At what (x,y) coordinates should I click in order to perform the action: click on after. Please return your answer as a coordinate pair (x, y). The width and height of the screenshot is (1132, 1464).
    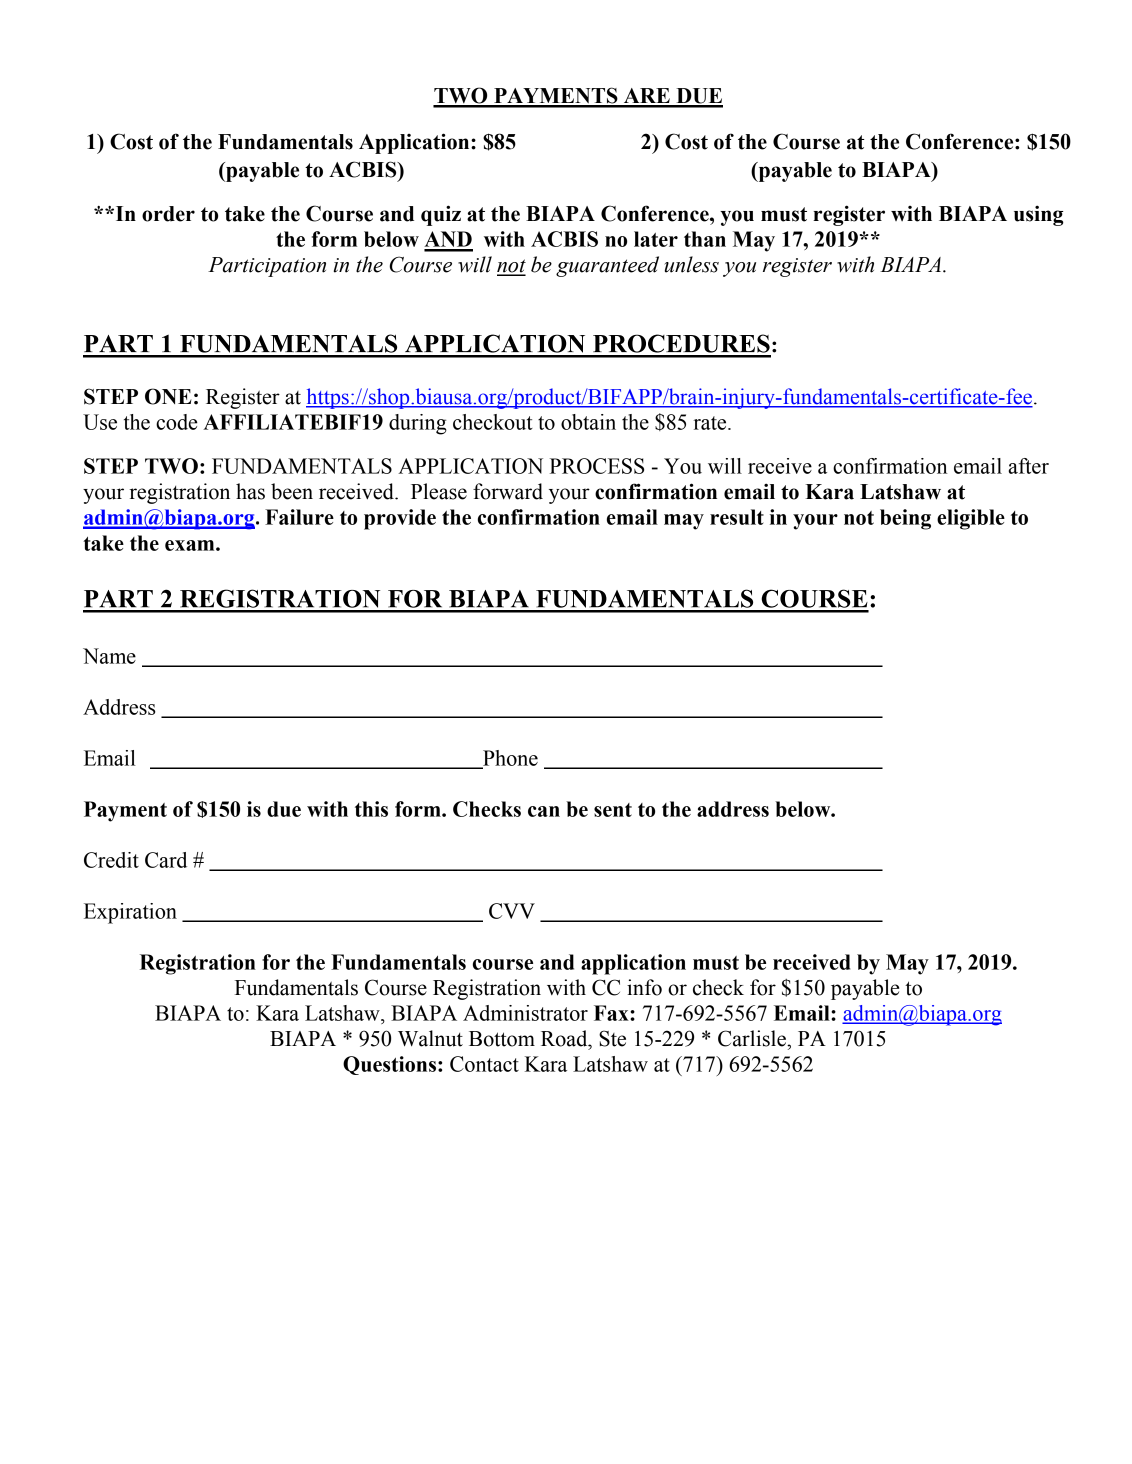
    Looking at the image, I should click on (1028, 466).
